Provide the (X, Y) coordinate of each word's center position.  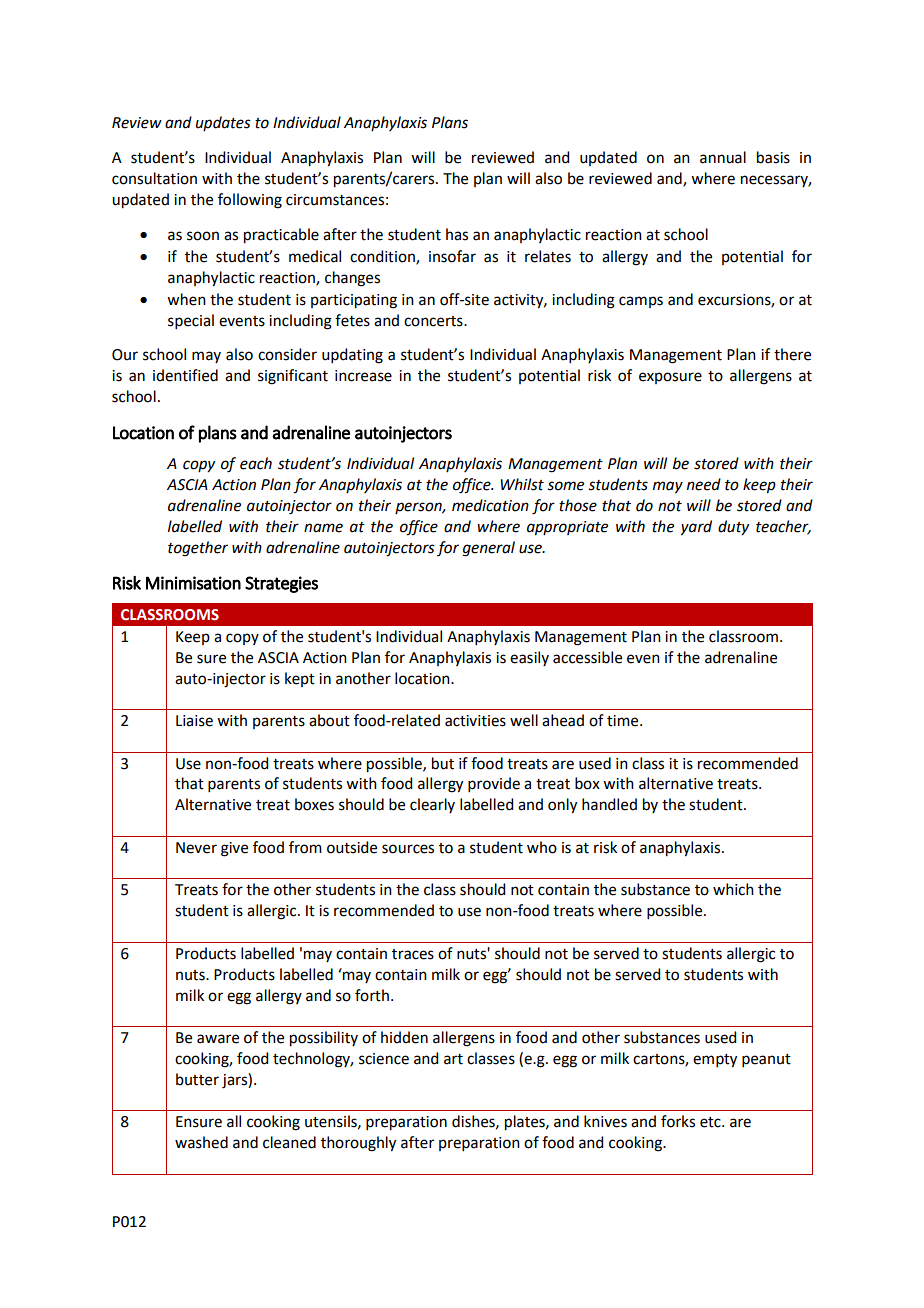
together (198, 549)
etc (711, 1122)
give (234, 849)
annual (723, 157)
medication (490, 505)
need (704, 484)
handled (609, 804)
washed (201, 1142)
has (457, 234)
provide (494, 784)
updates (223, 123)
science (384, 1059)
